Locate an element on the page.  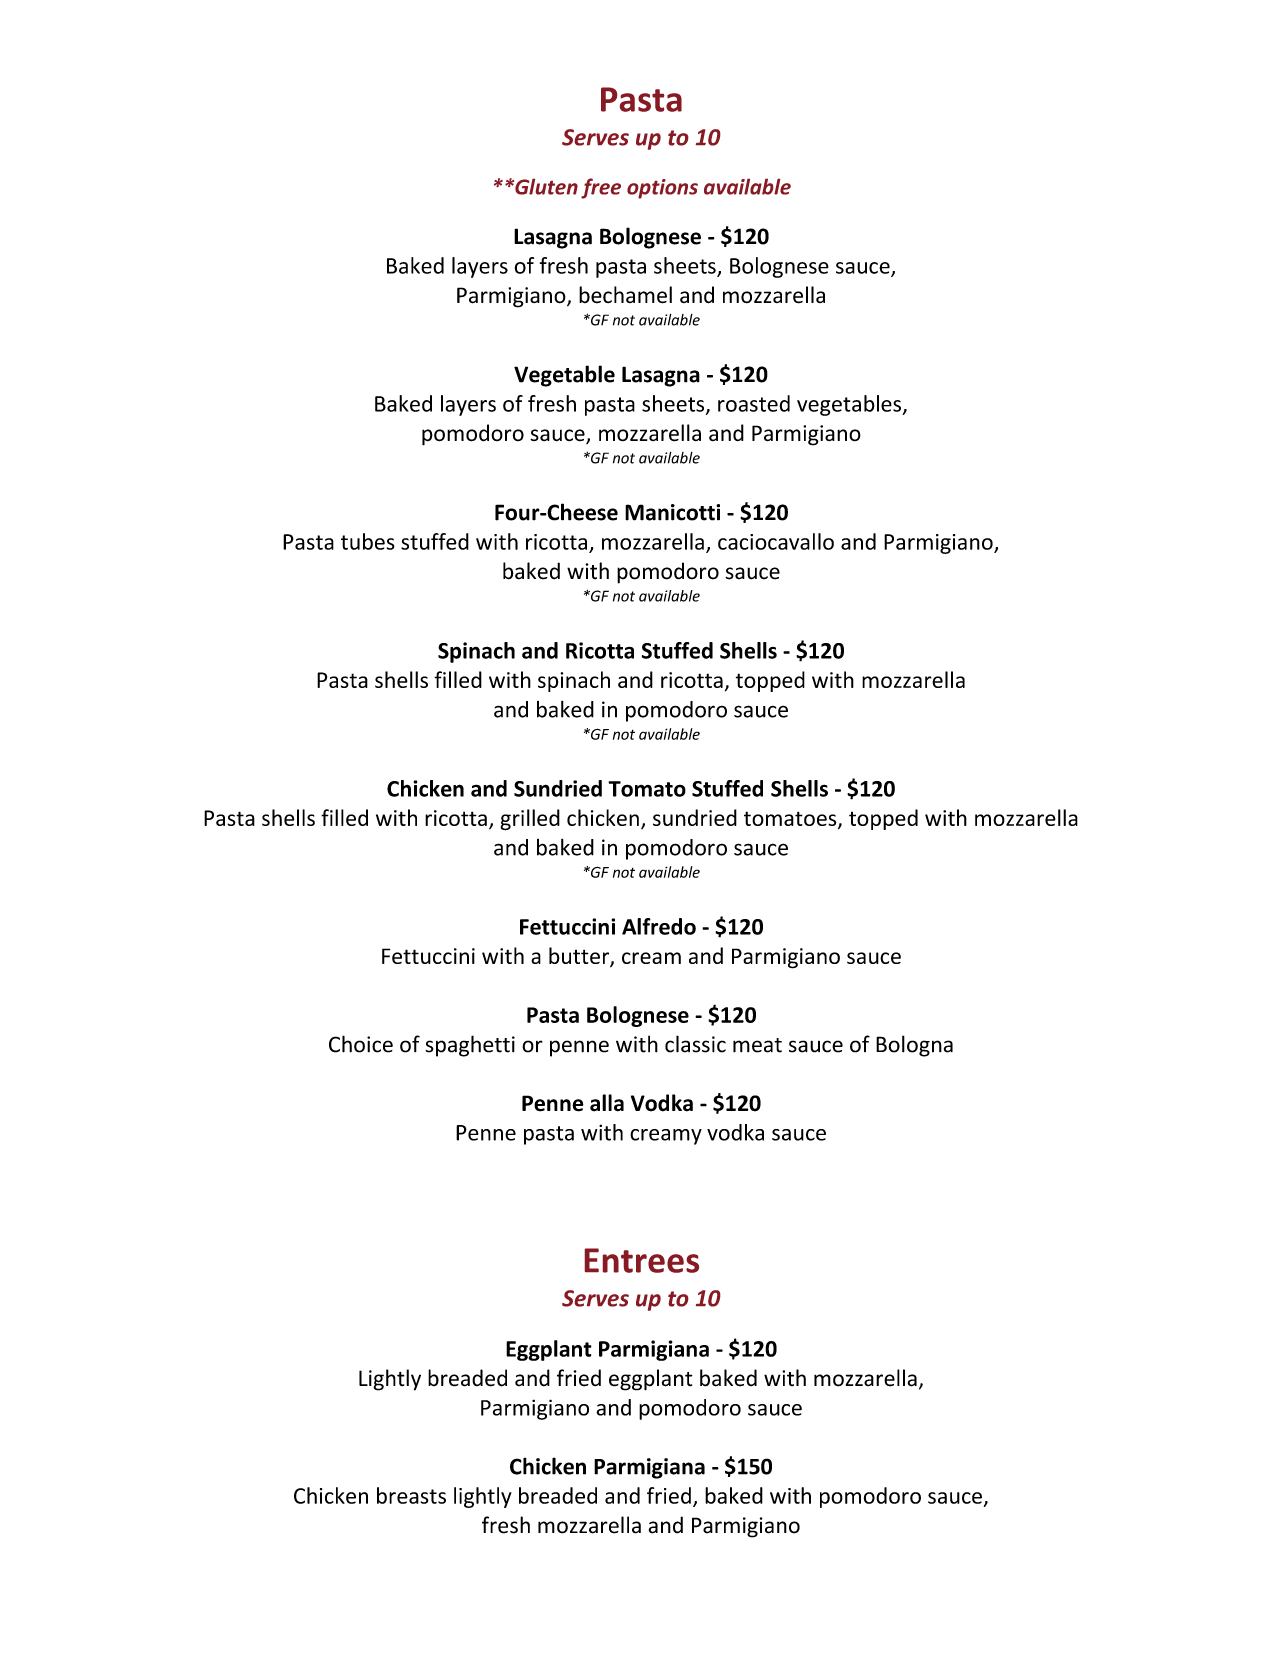
Gluten is located at coordinates (545, 187).
